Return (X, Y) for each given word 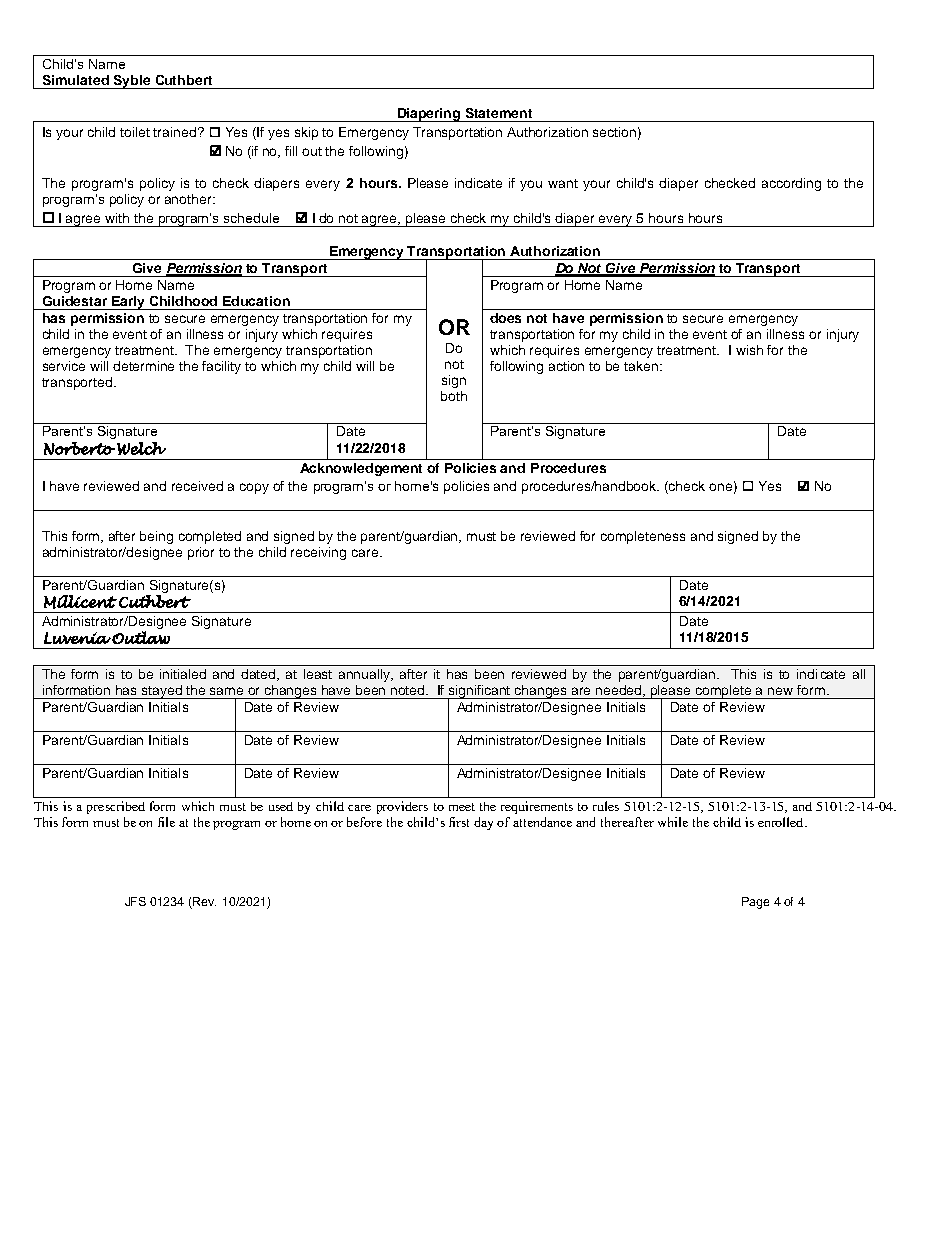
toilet (135, 132)
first (459, 822)
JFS (135, 901)
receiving (318, 553)
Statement (499, 113)
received (197, 486)
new (780, 691)
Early (129, 303)
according (791, 184)
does (505, 318)
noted (409, 690)
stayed (162, 692)
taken (642, 366)
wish (749, 350)
